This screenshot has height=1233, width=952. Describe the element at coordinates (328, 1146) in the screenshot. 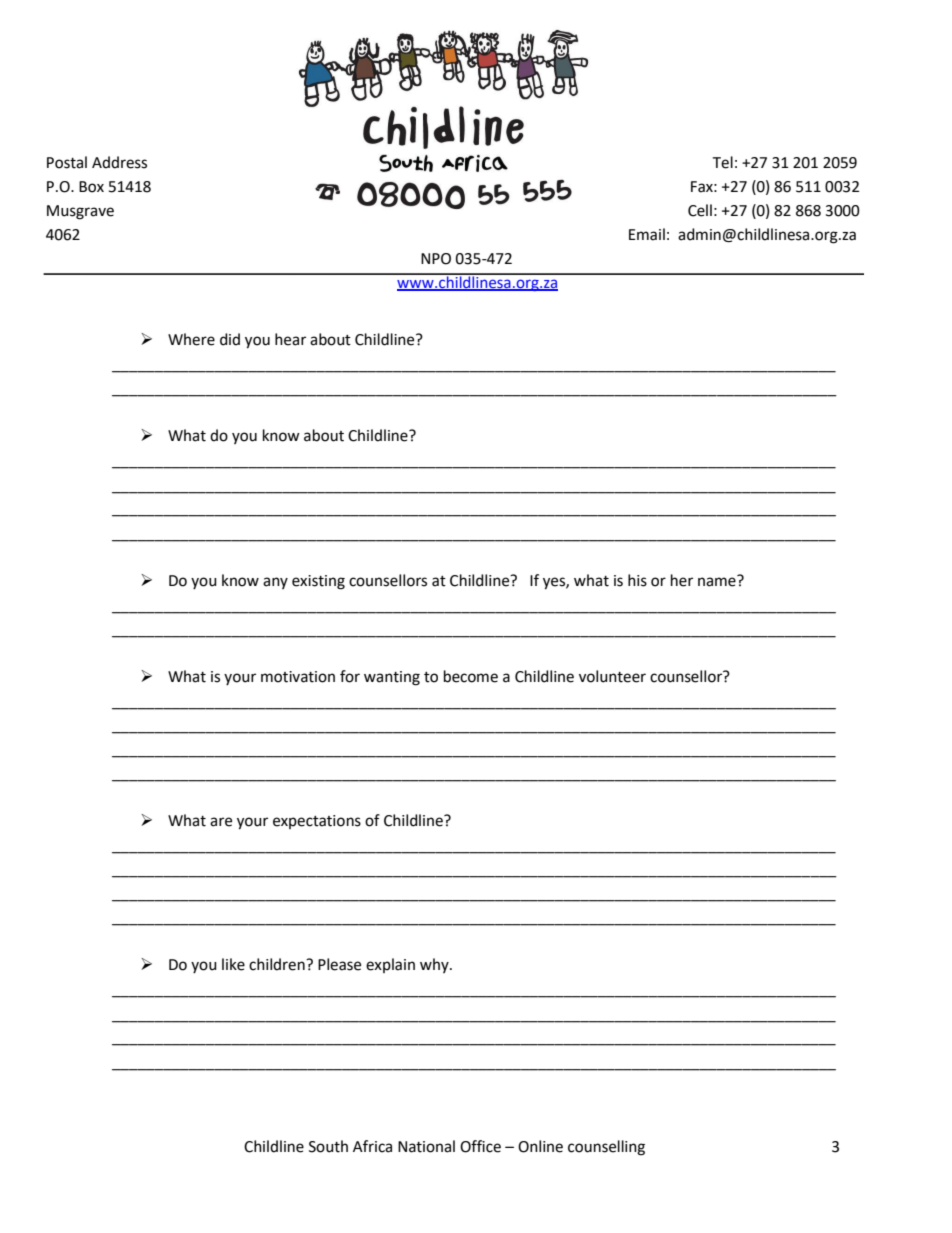

I see `South` at that location.
